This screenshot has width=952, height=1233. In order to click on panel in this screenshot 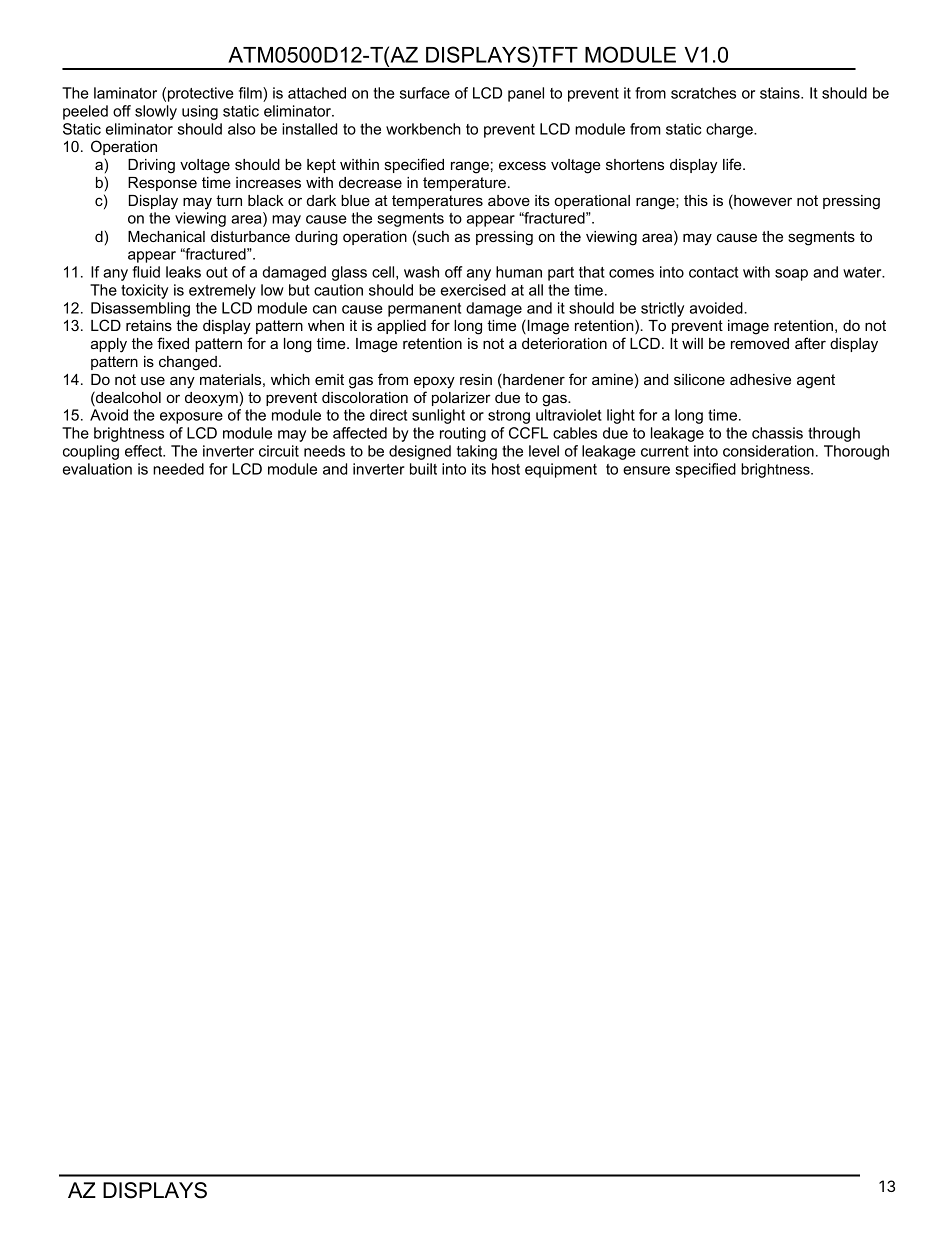, I will do `click(526, 94)`.
